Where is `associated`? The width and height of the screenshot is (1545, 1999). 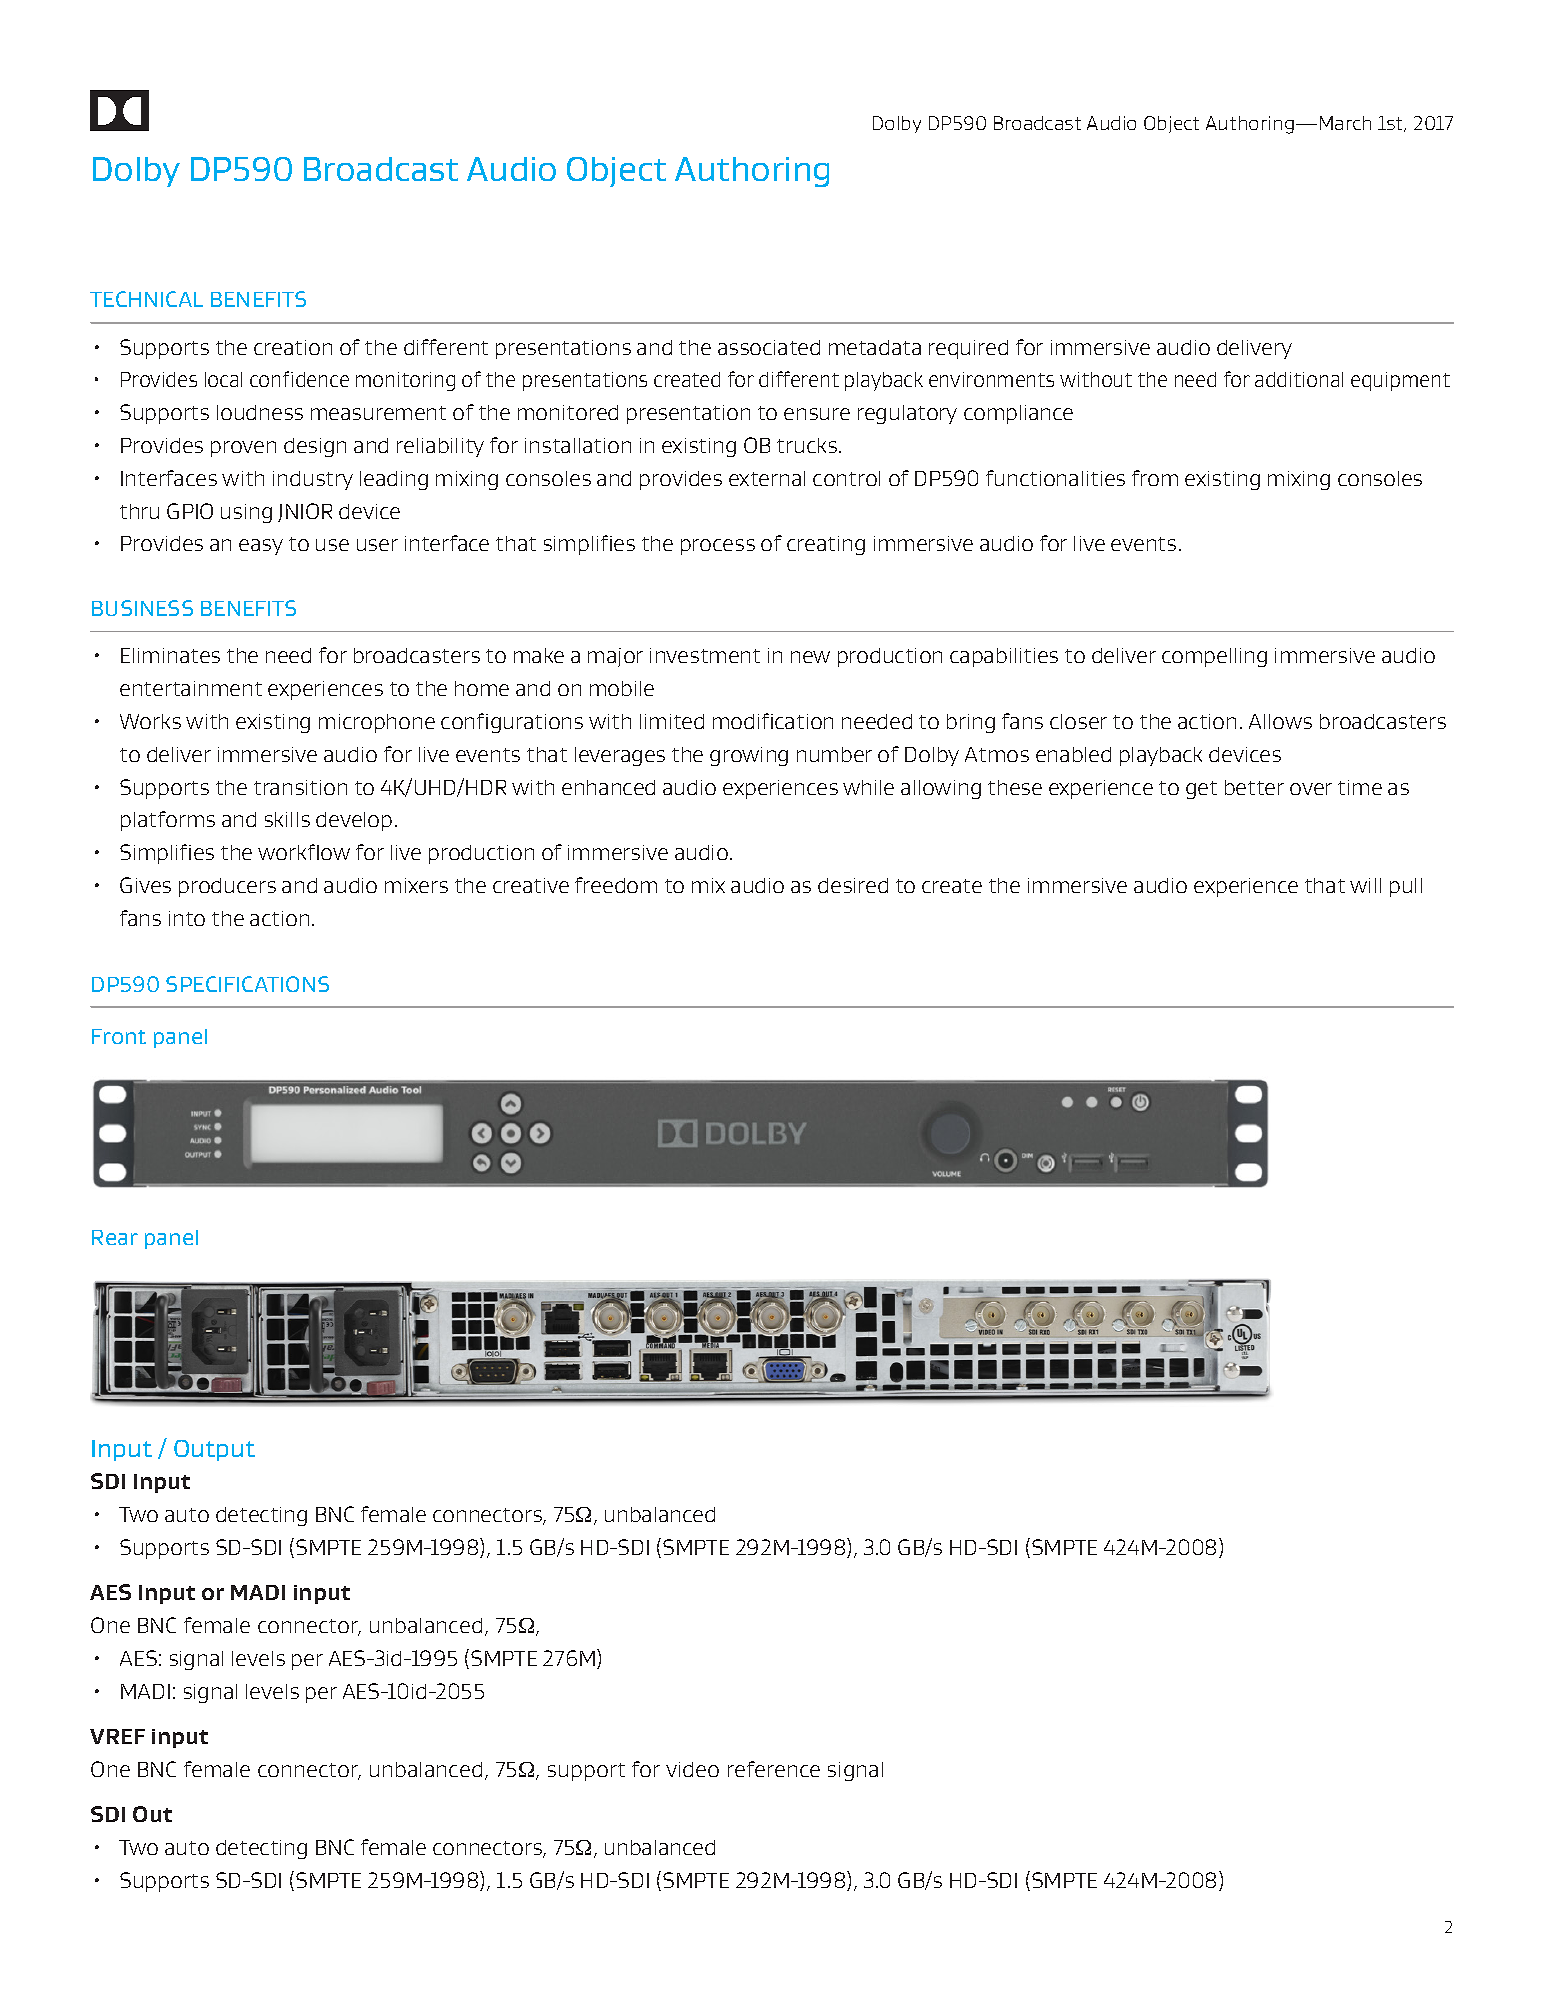
associated is located at coordinates (769, 347).
